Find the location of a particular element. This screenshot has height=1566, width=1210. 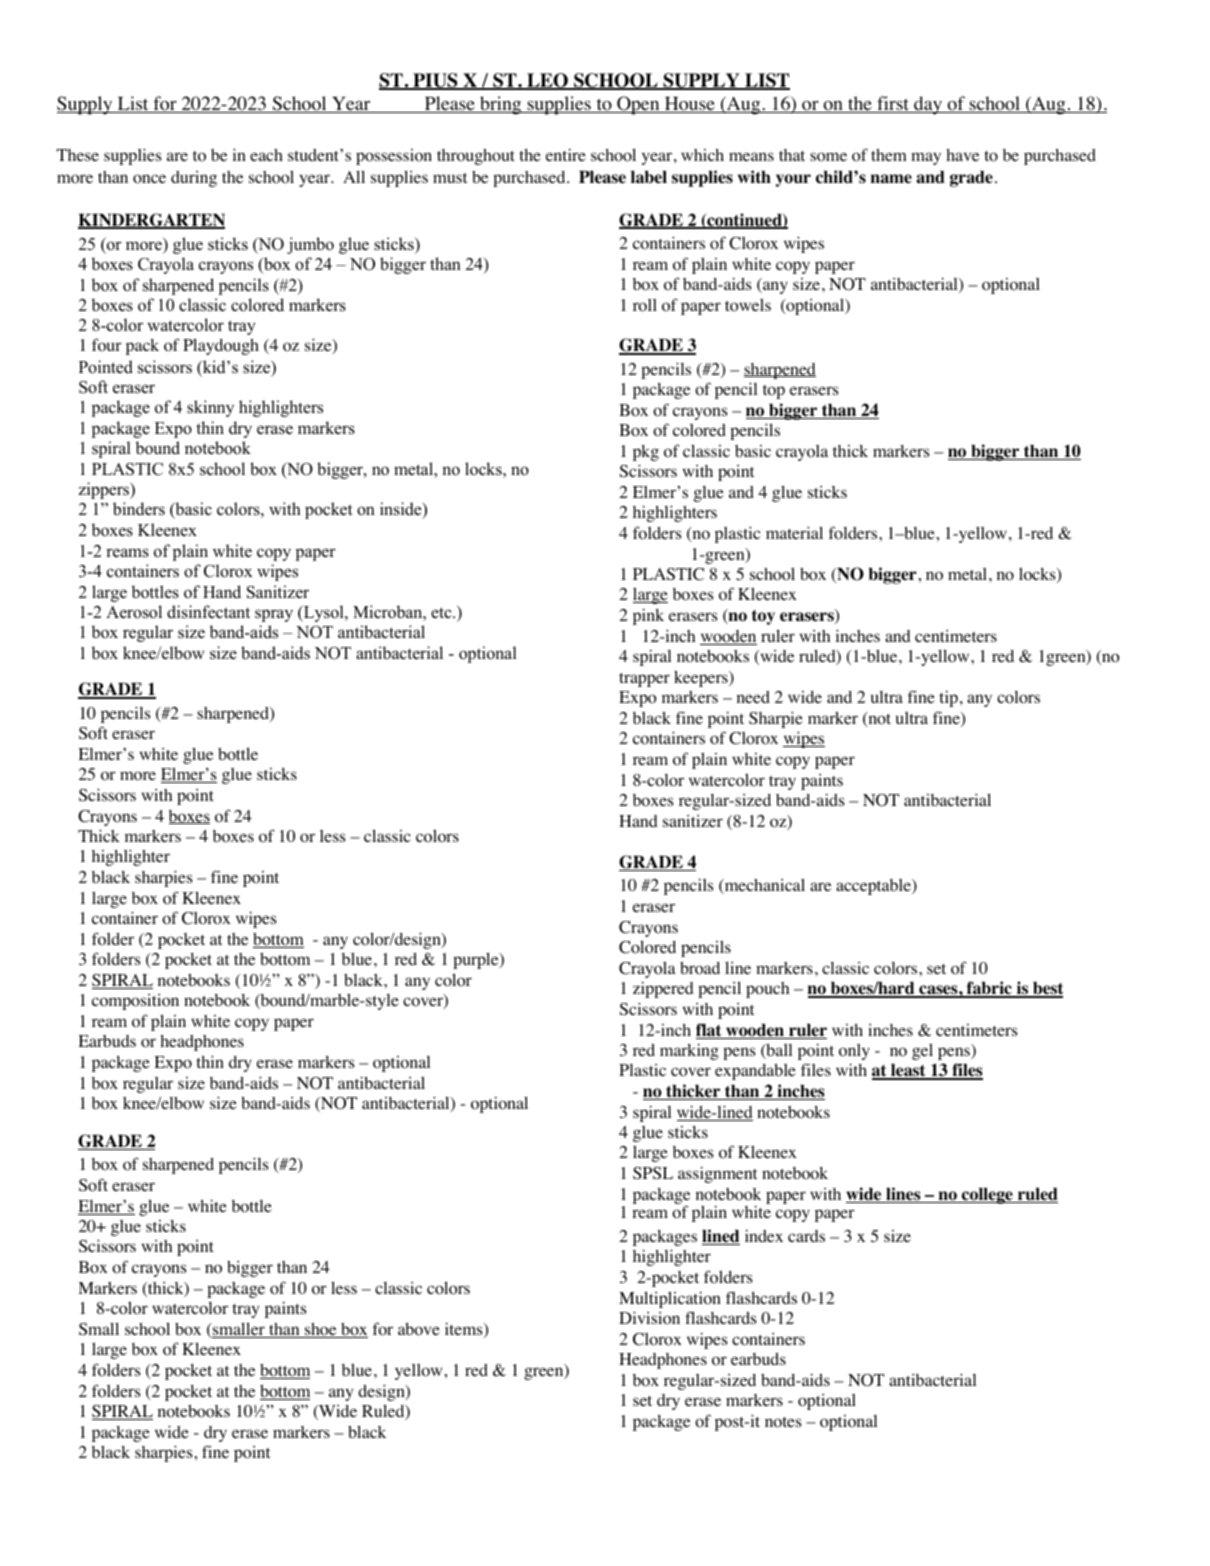

notes is located at coordinates (783, 1422).
